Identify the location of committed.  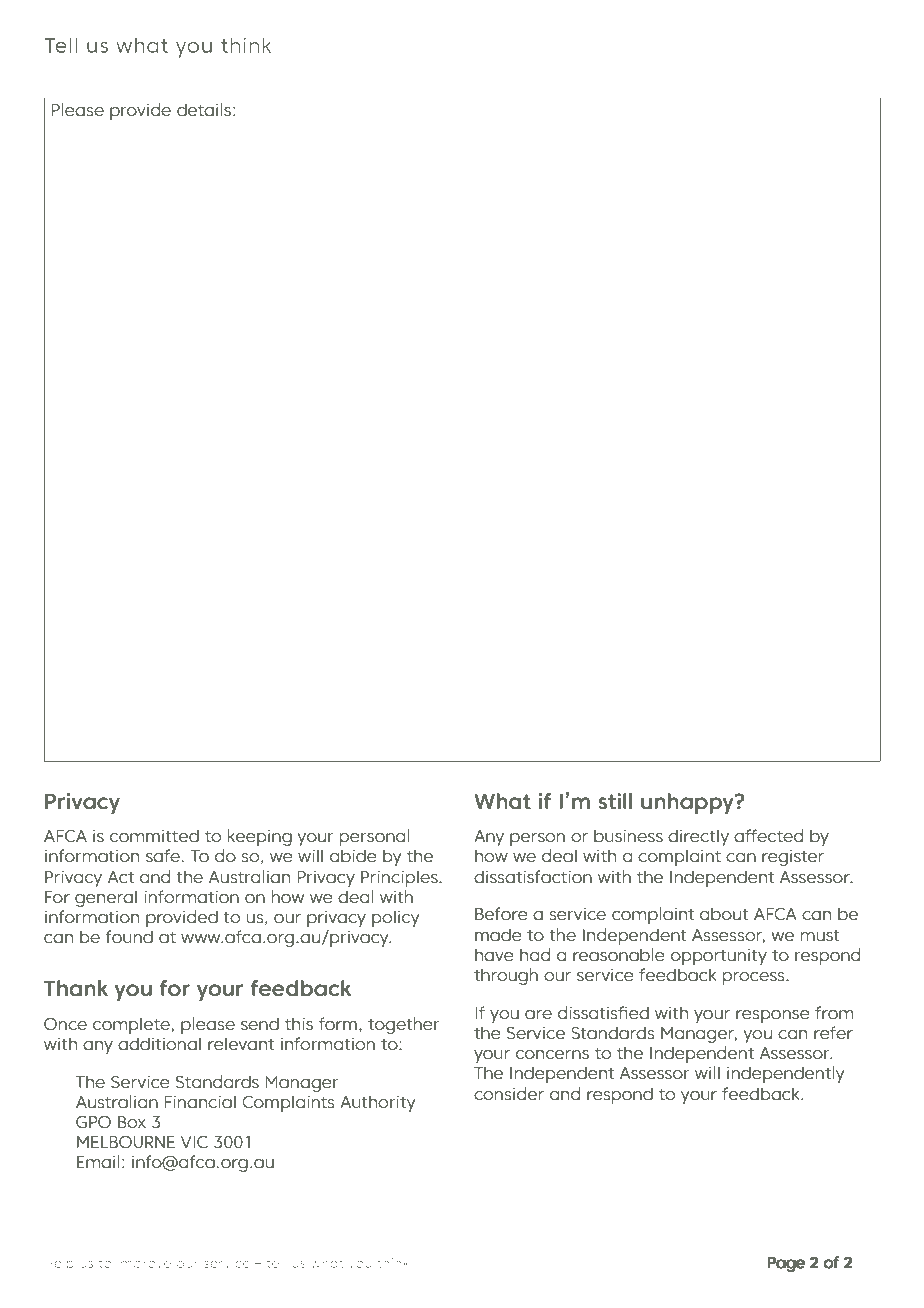
(154, 835).
